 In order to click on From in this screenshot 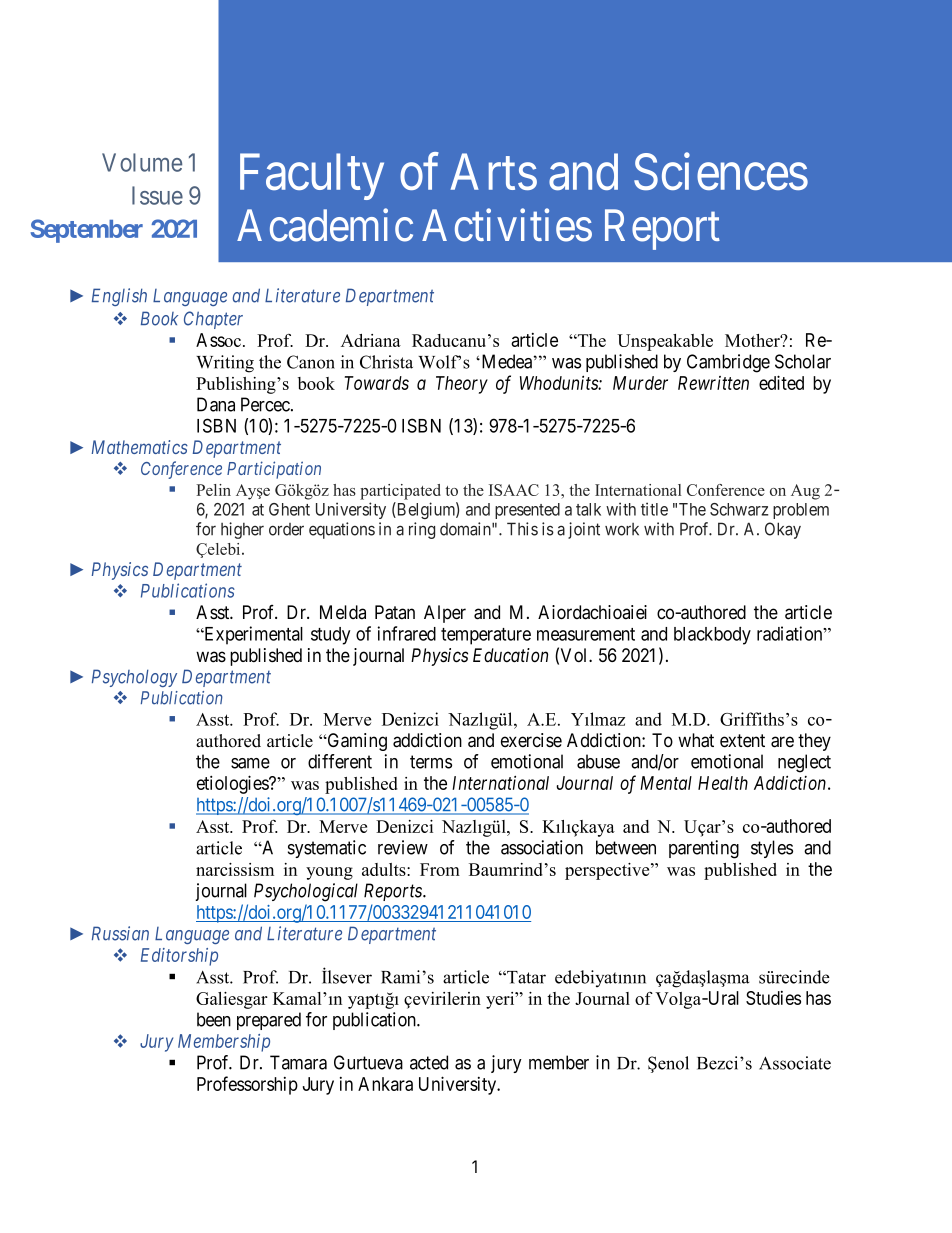, I will do `click(440, 869)`.
